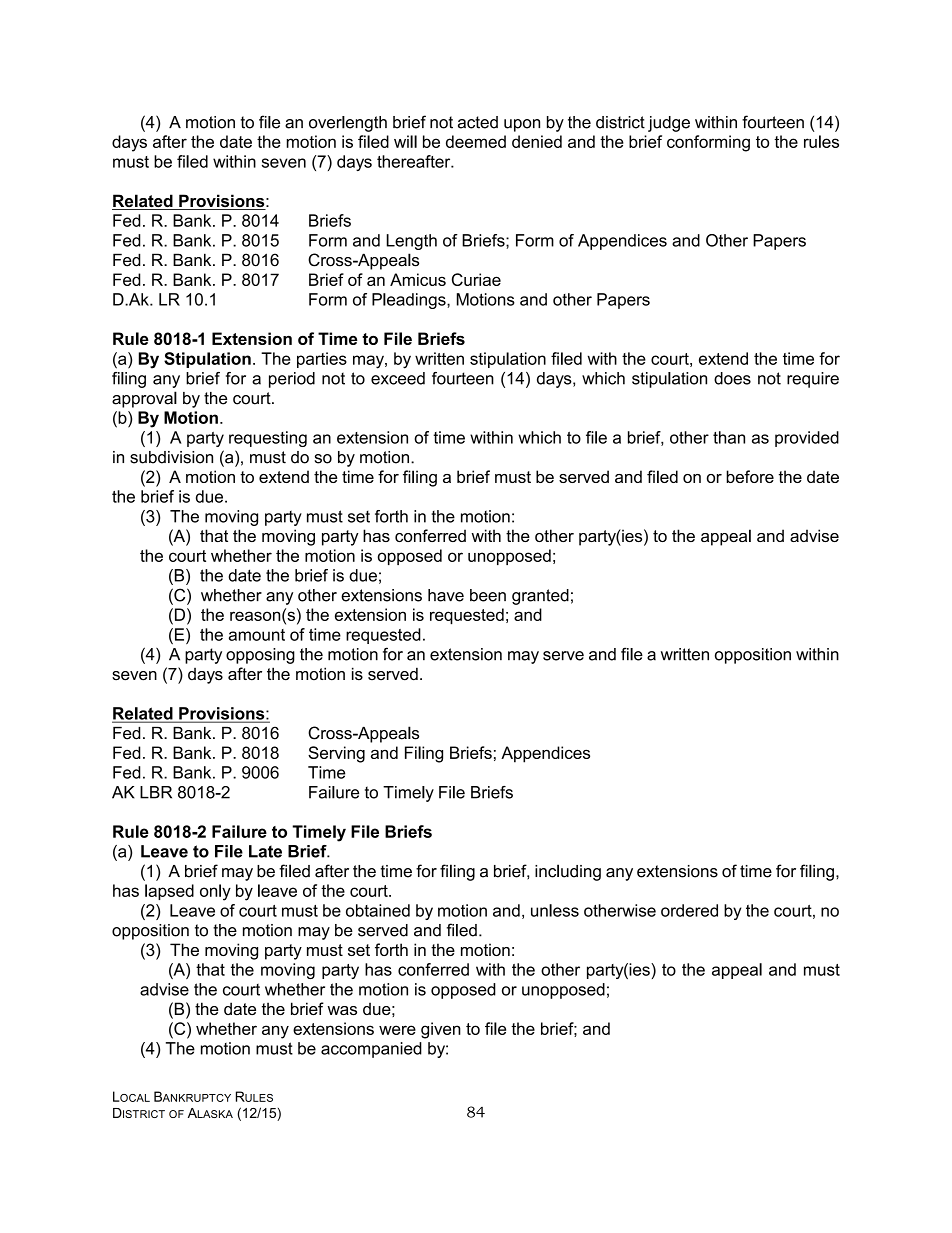  What do you see at coordinates (257, 635) in the screenshot?
I see `amount` at bounding box center [257, 635].
